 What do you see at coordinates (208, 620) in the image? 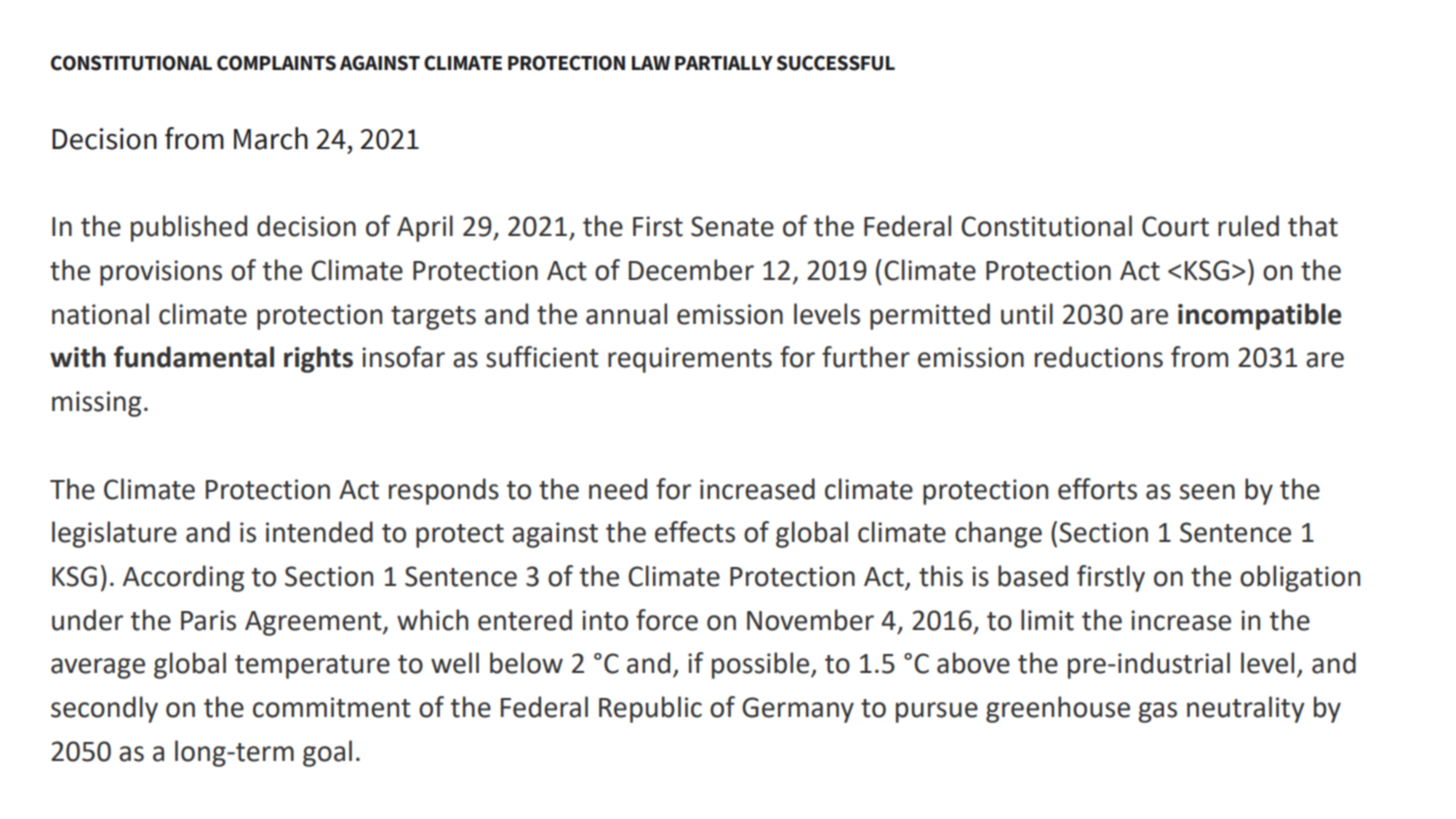
I see `Paris` at bounding box center [208, 620].
